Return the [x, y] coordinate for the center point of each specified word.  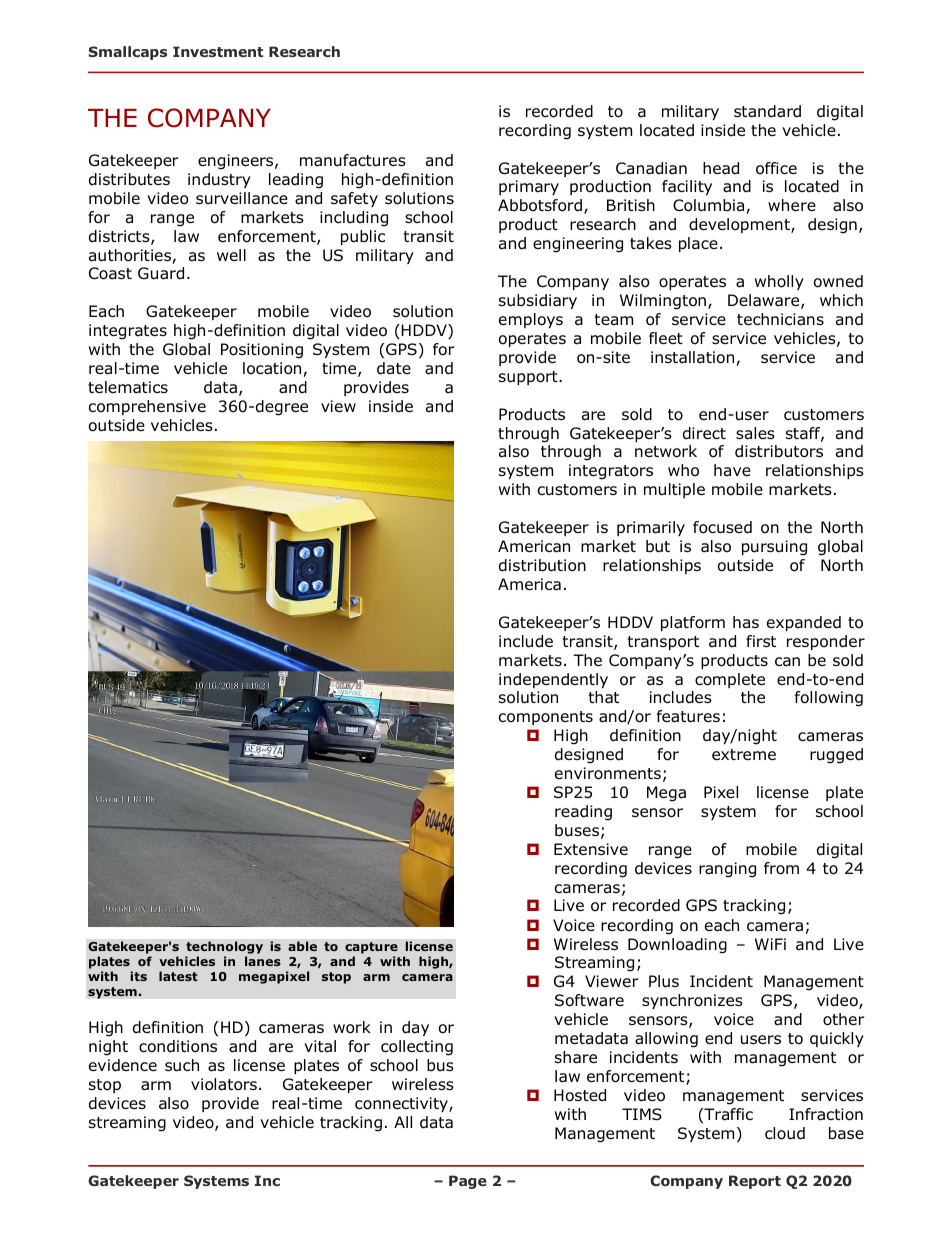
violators [224, 1084]
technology [224, 947]
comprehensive [147, 407]
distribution [542, 565]
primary [529, 187]
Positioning [262, 351]
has [746, 622]
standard [767, 111]
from [781, 868]
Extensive [591, 849]
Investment [218, 51]
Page [468, 1182]
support [529, 378]
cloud [785, 1133]
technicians [780, 319]
